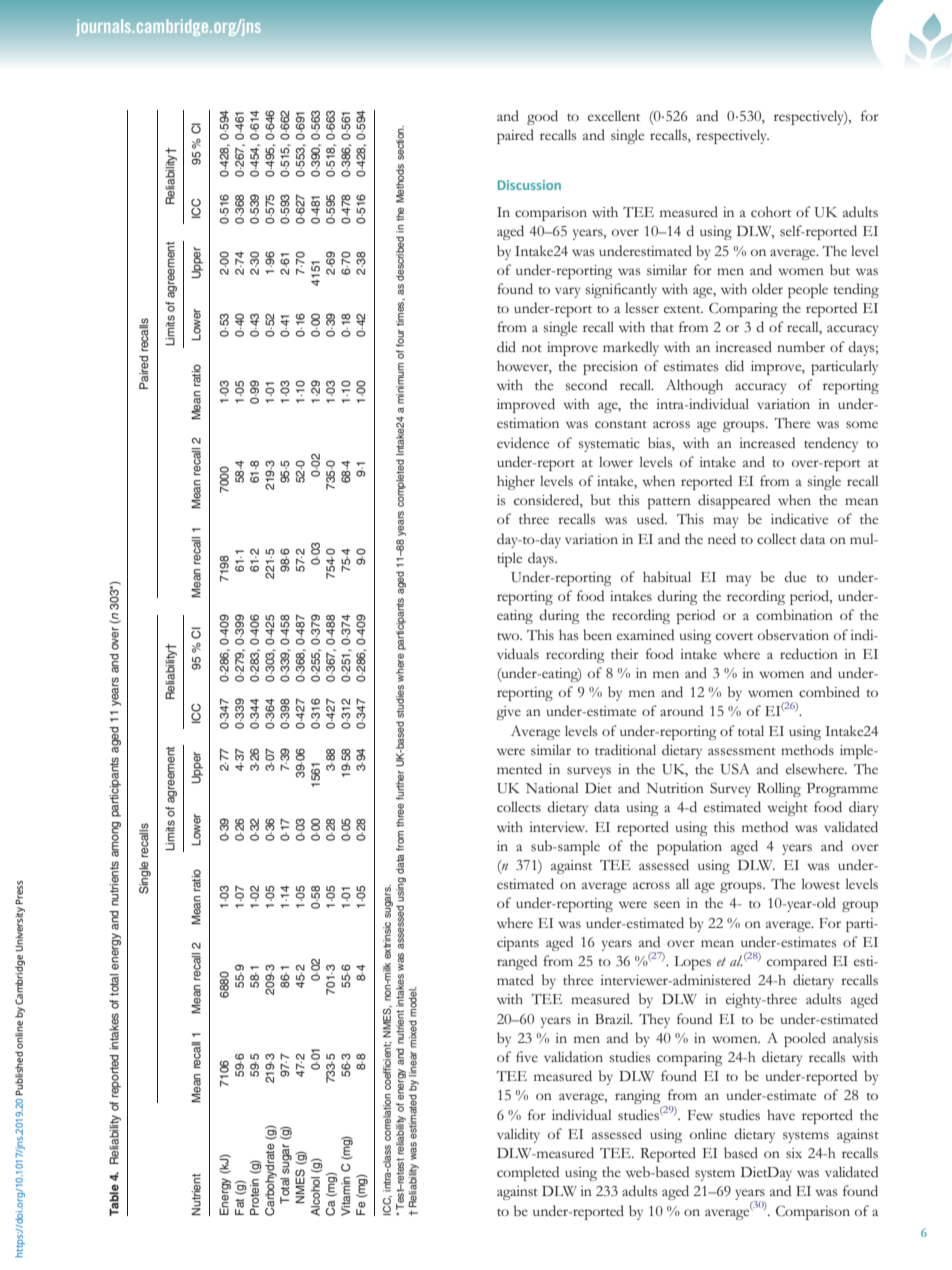  What do you see at coordinates (809, 654) in the document?
I see `reduction` at bounding box center [809, 654].
